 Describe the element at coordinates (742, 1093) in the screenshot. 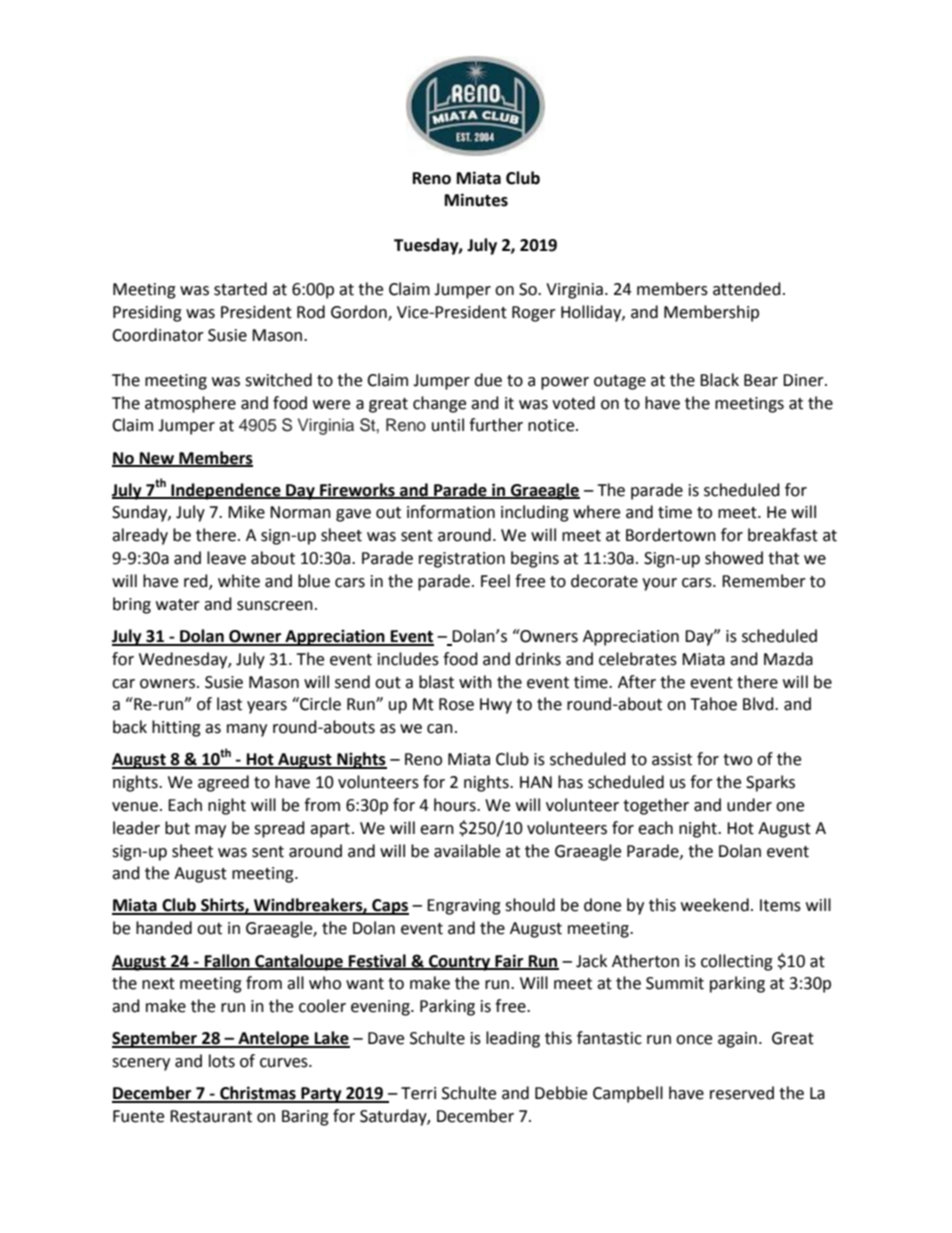

I see `reserved` at that location.
